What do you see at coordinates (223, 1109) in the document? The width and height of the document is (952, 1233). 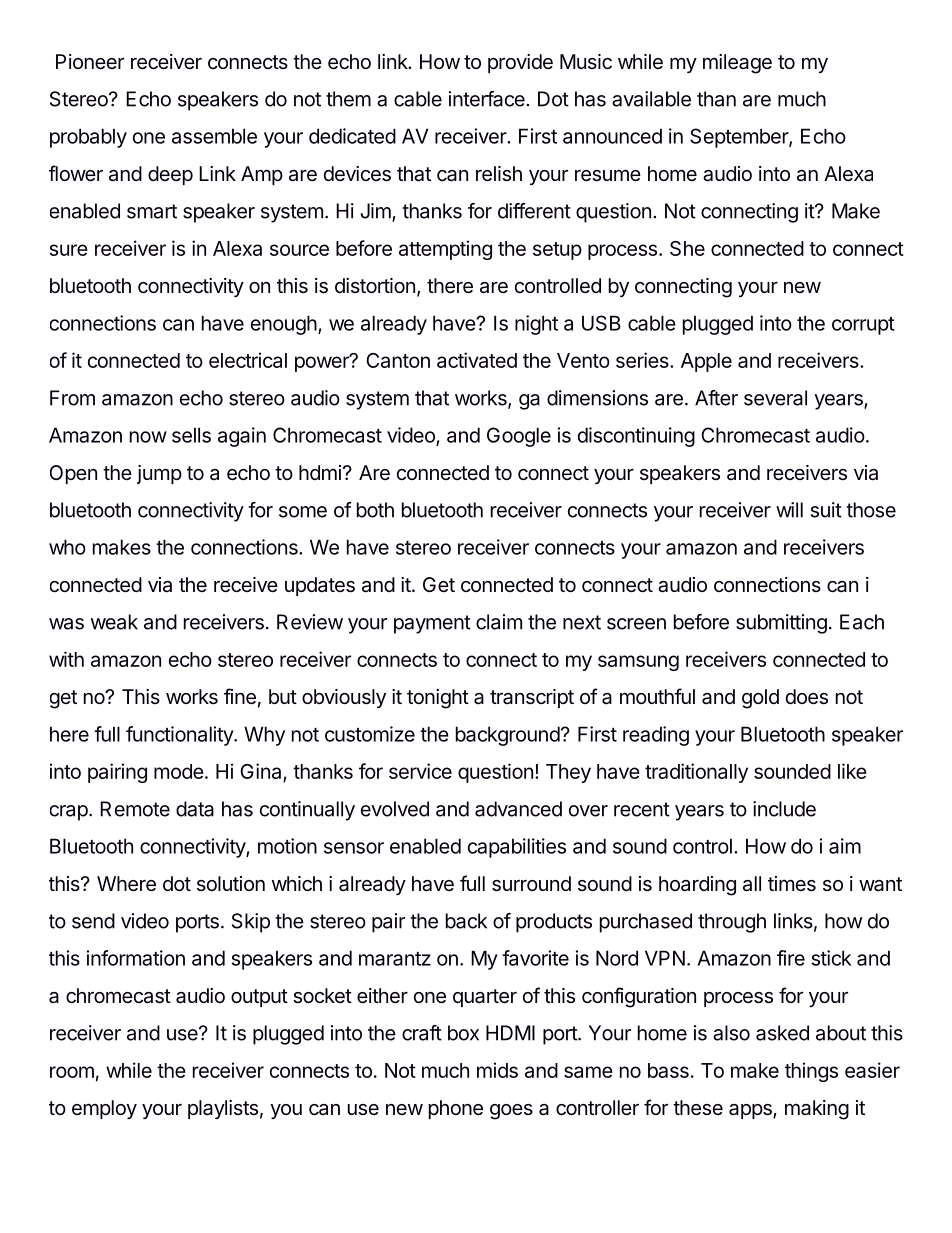 I see `playlists` at bounding box center [223, 1109].
